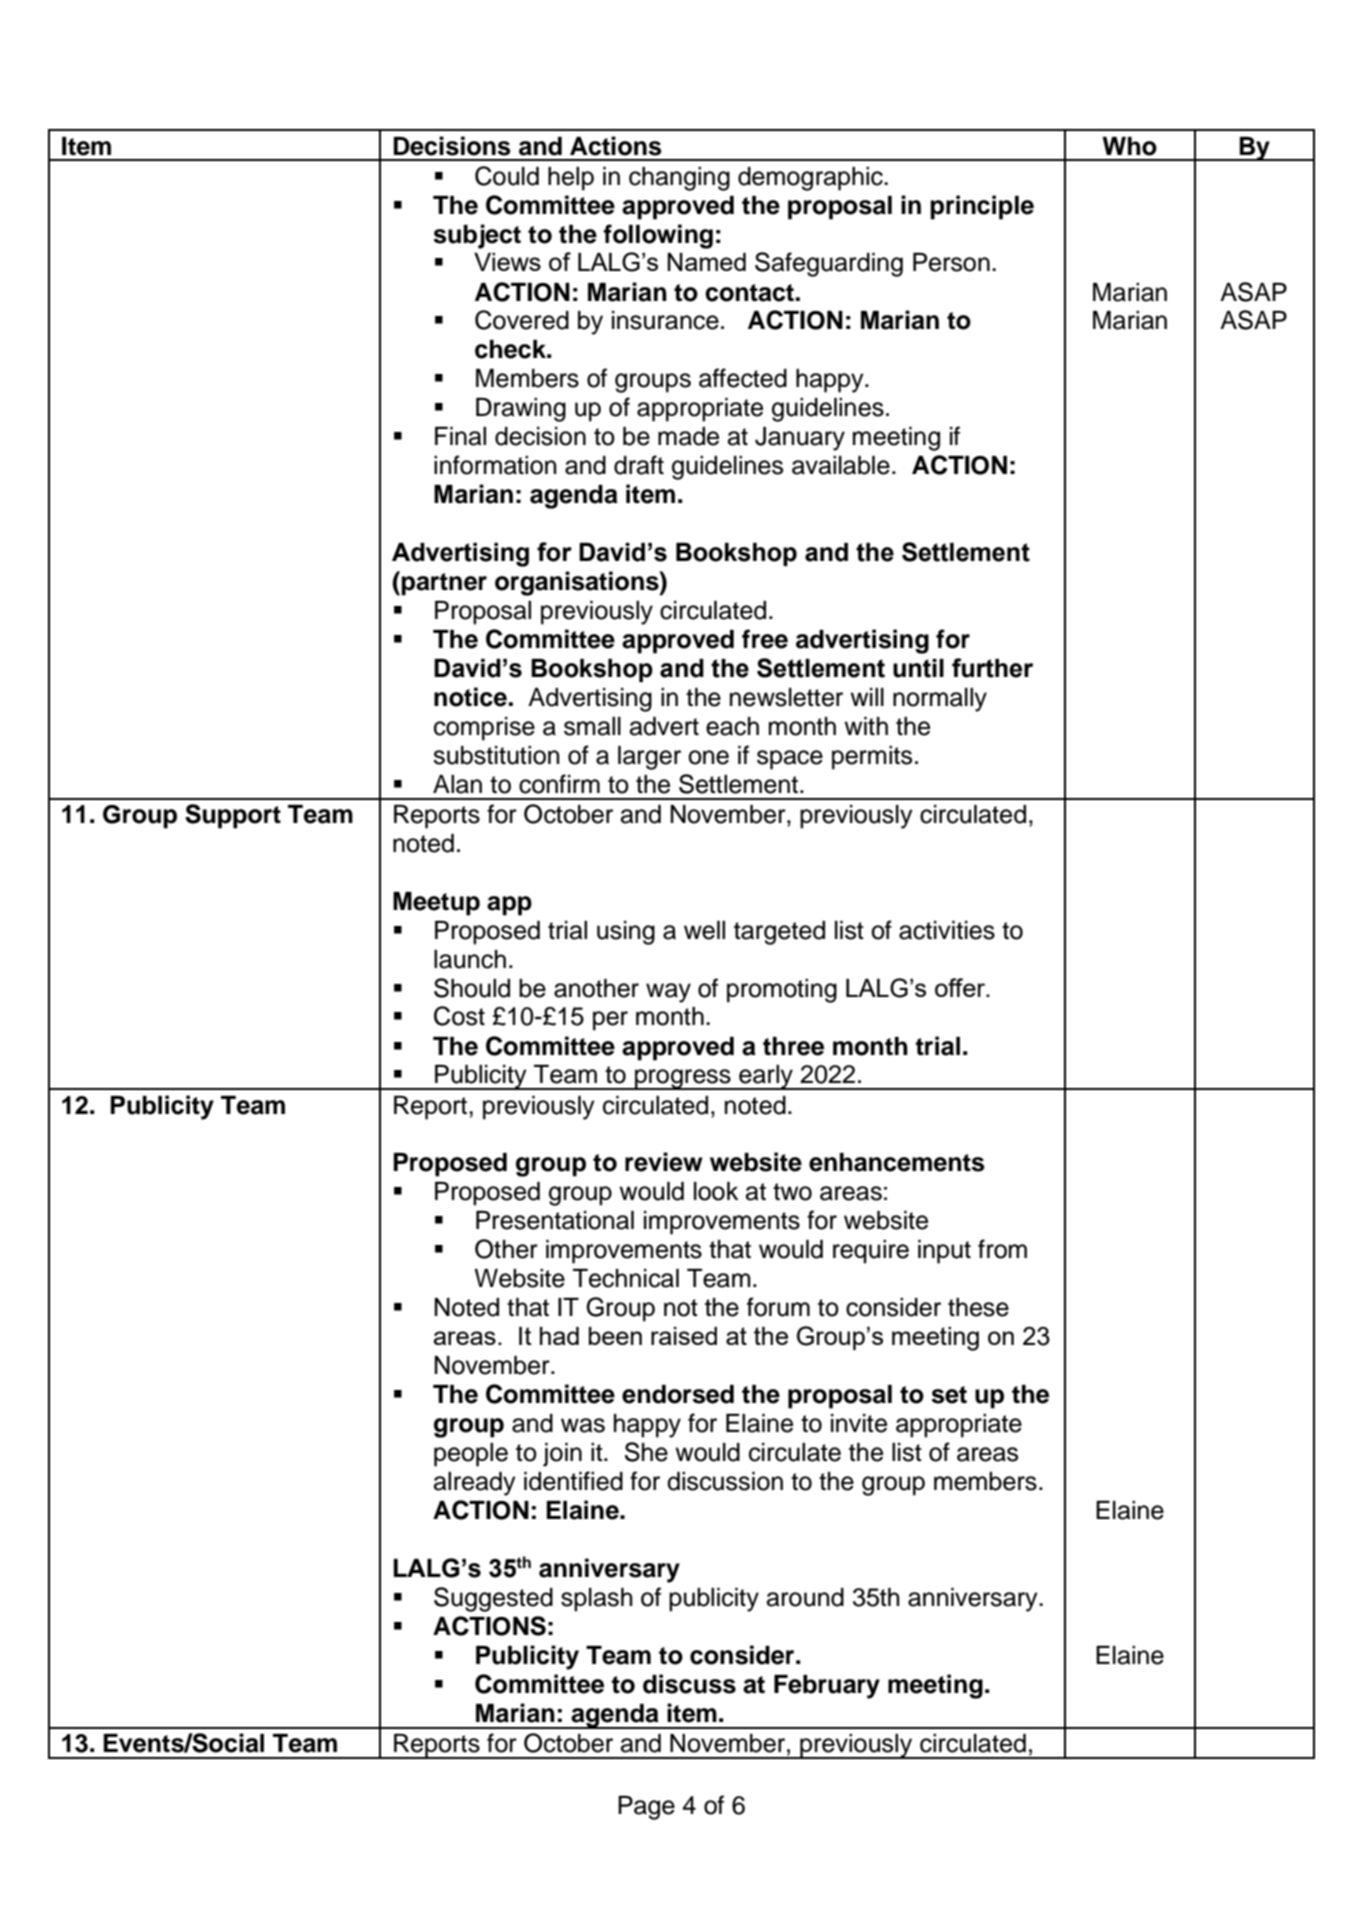  Describe the element at coordinates (471, 1455) in the screenshot. I see `people` at that location.
